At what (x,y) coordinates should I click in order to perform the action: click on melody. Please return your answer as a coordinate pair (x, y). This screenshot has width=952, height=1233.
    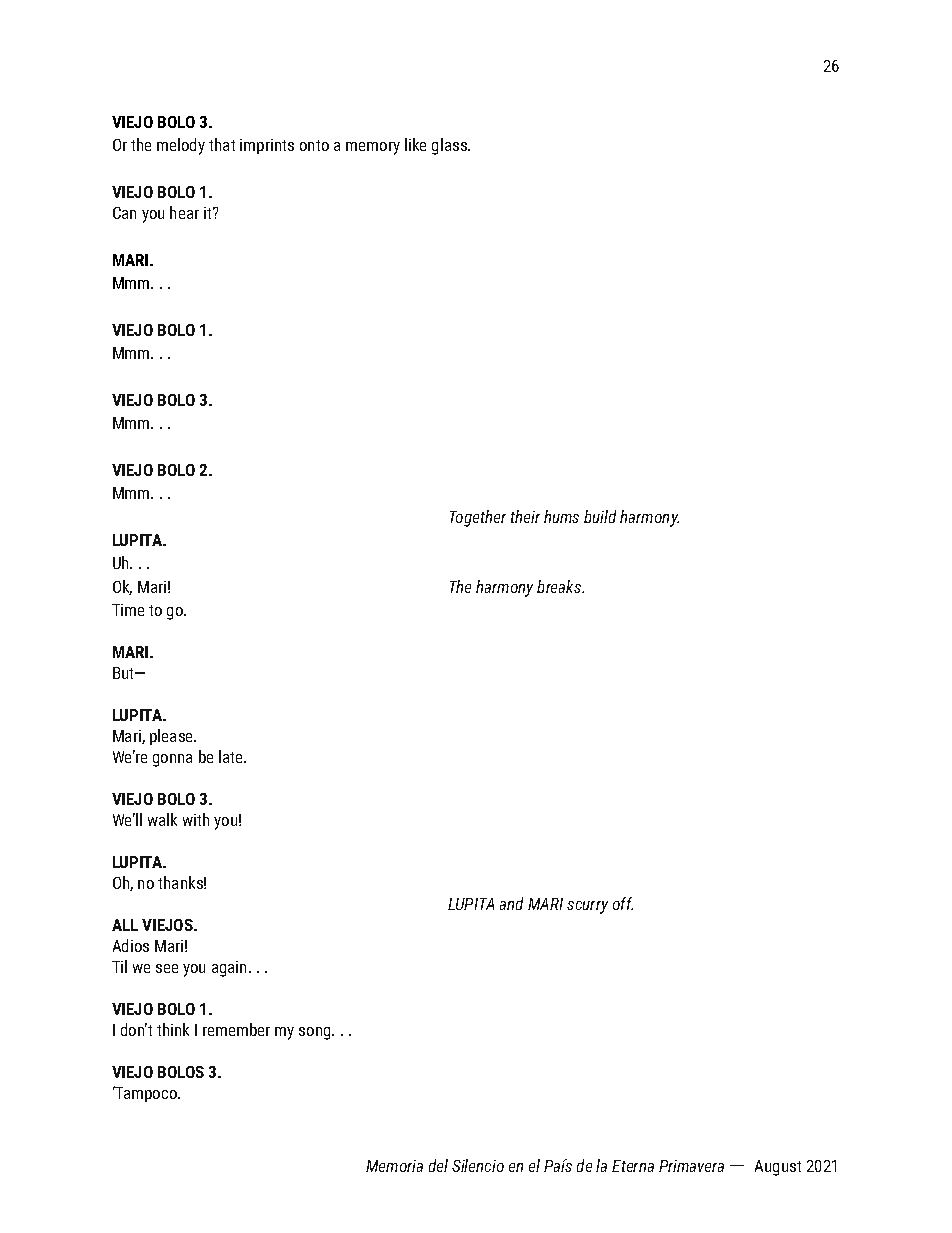
    Looking at the image, I should click on (181, 146).
